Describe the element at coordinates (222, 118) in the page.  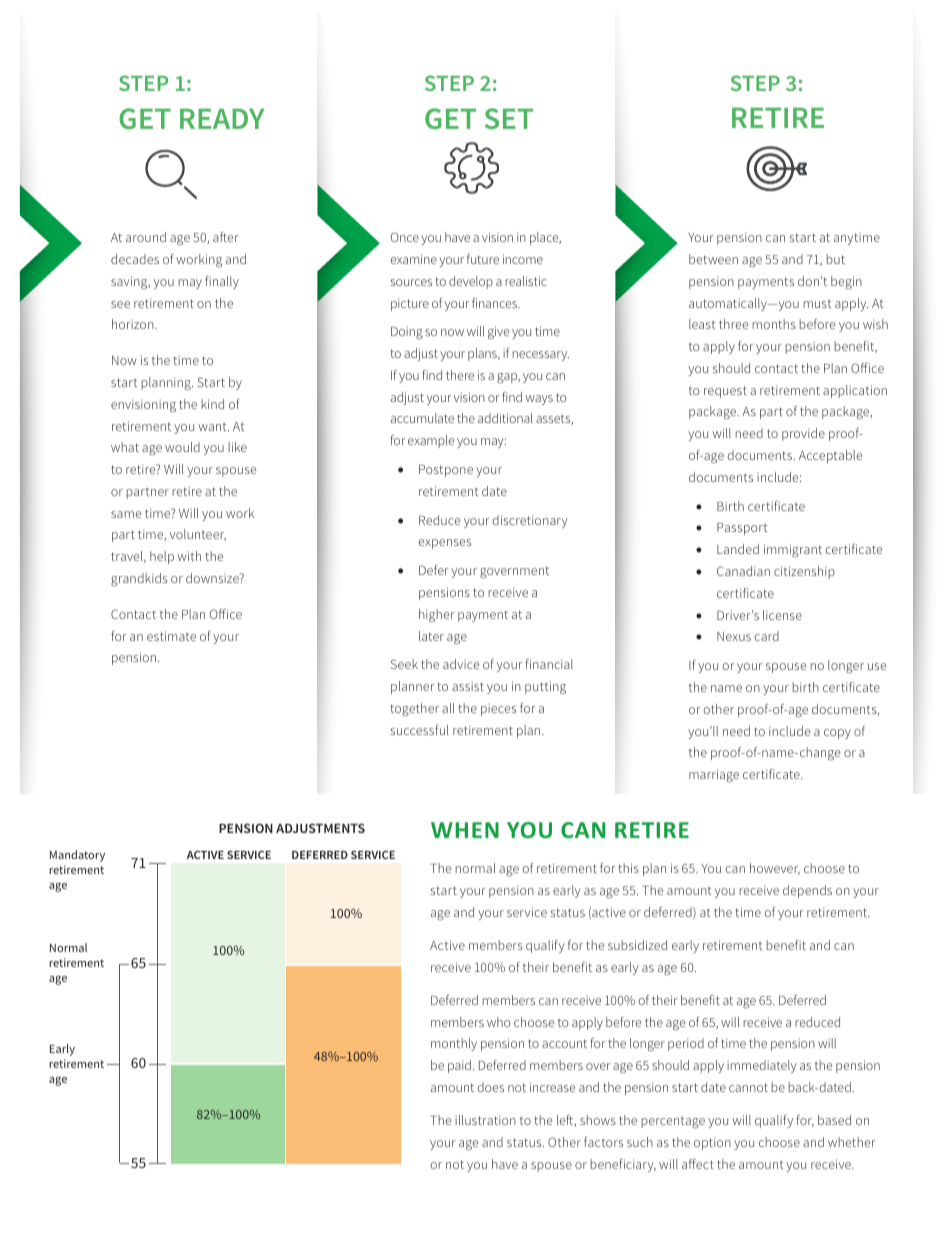
I see `READY` at that location.
